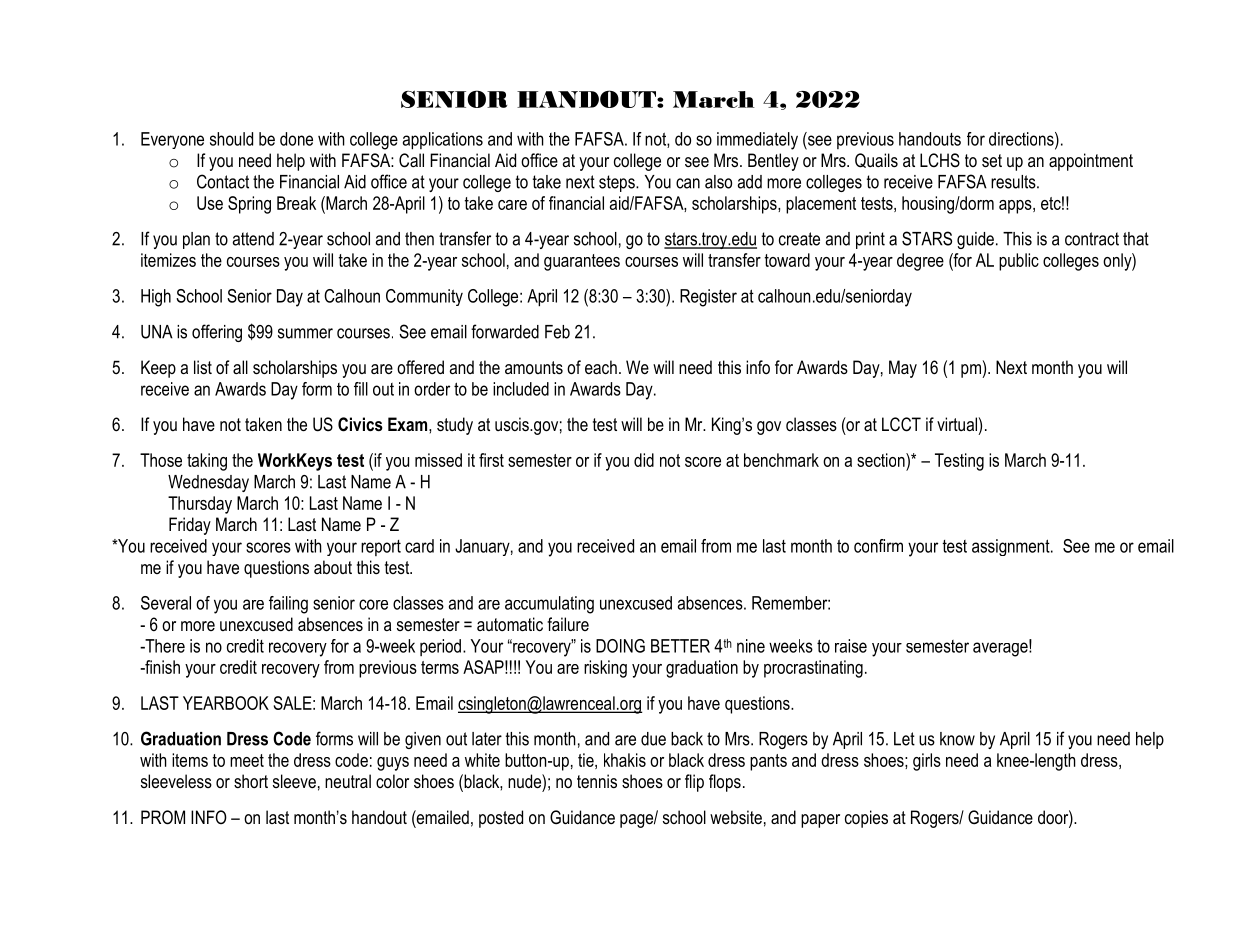 The image size is (1233, 952). I want to click on Wednesday, so click(208, 483).
